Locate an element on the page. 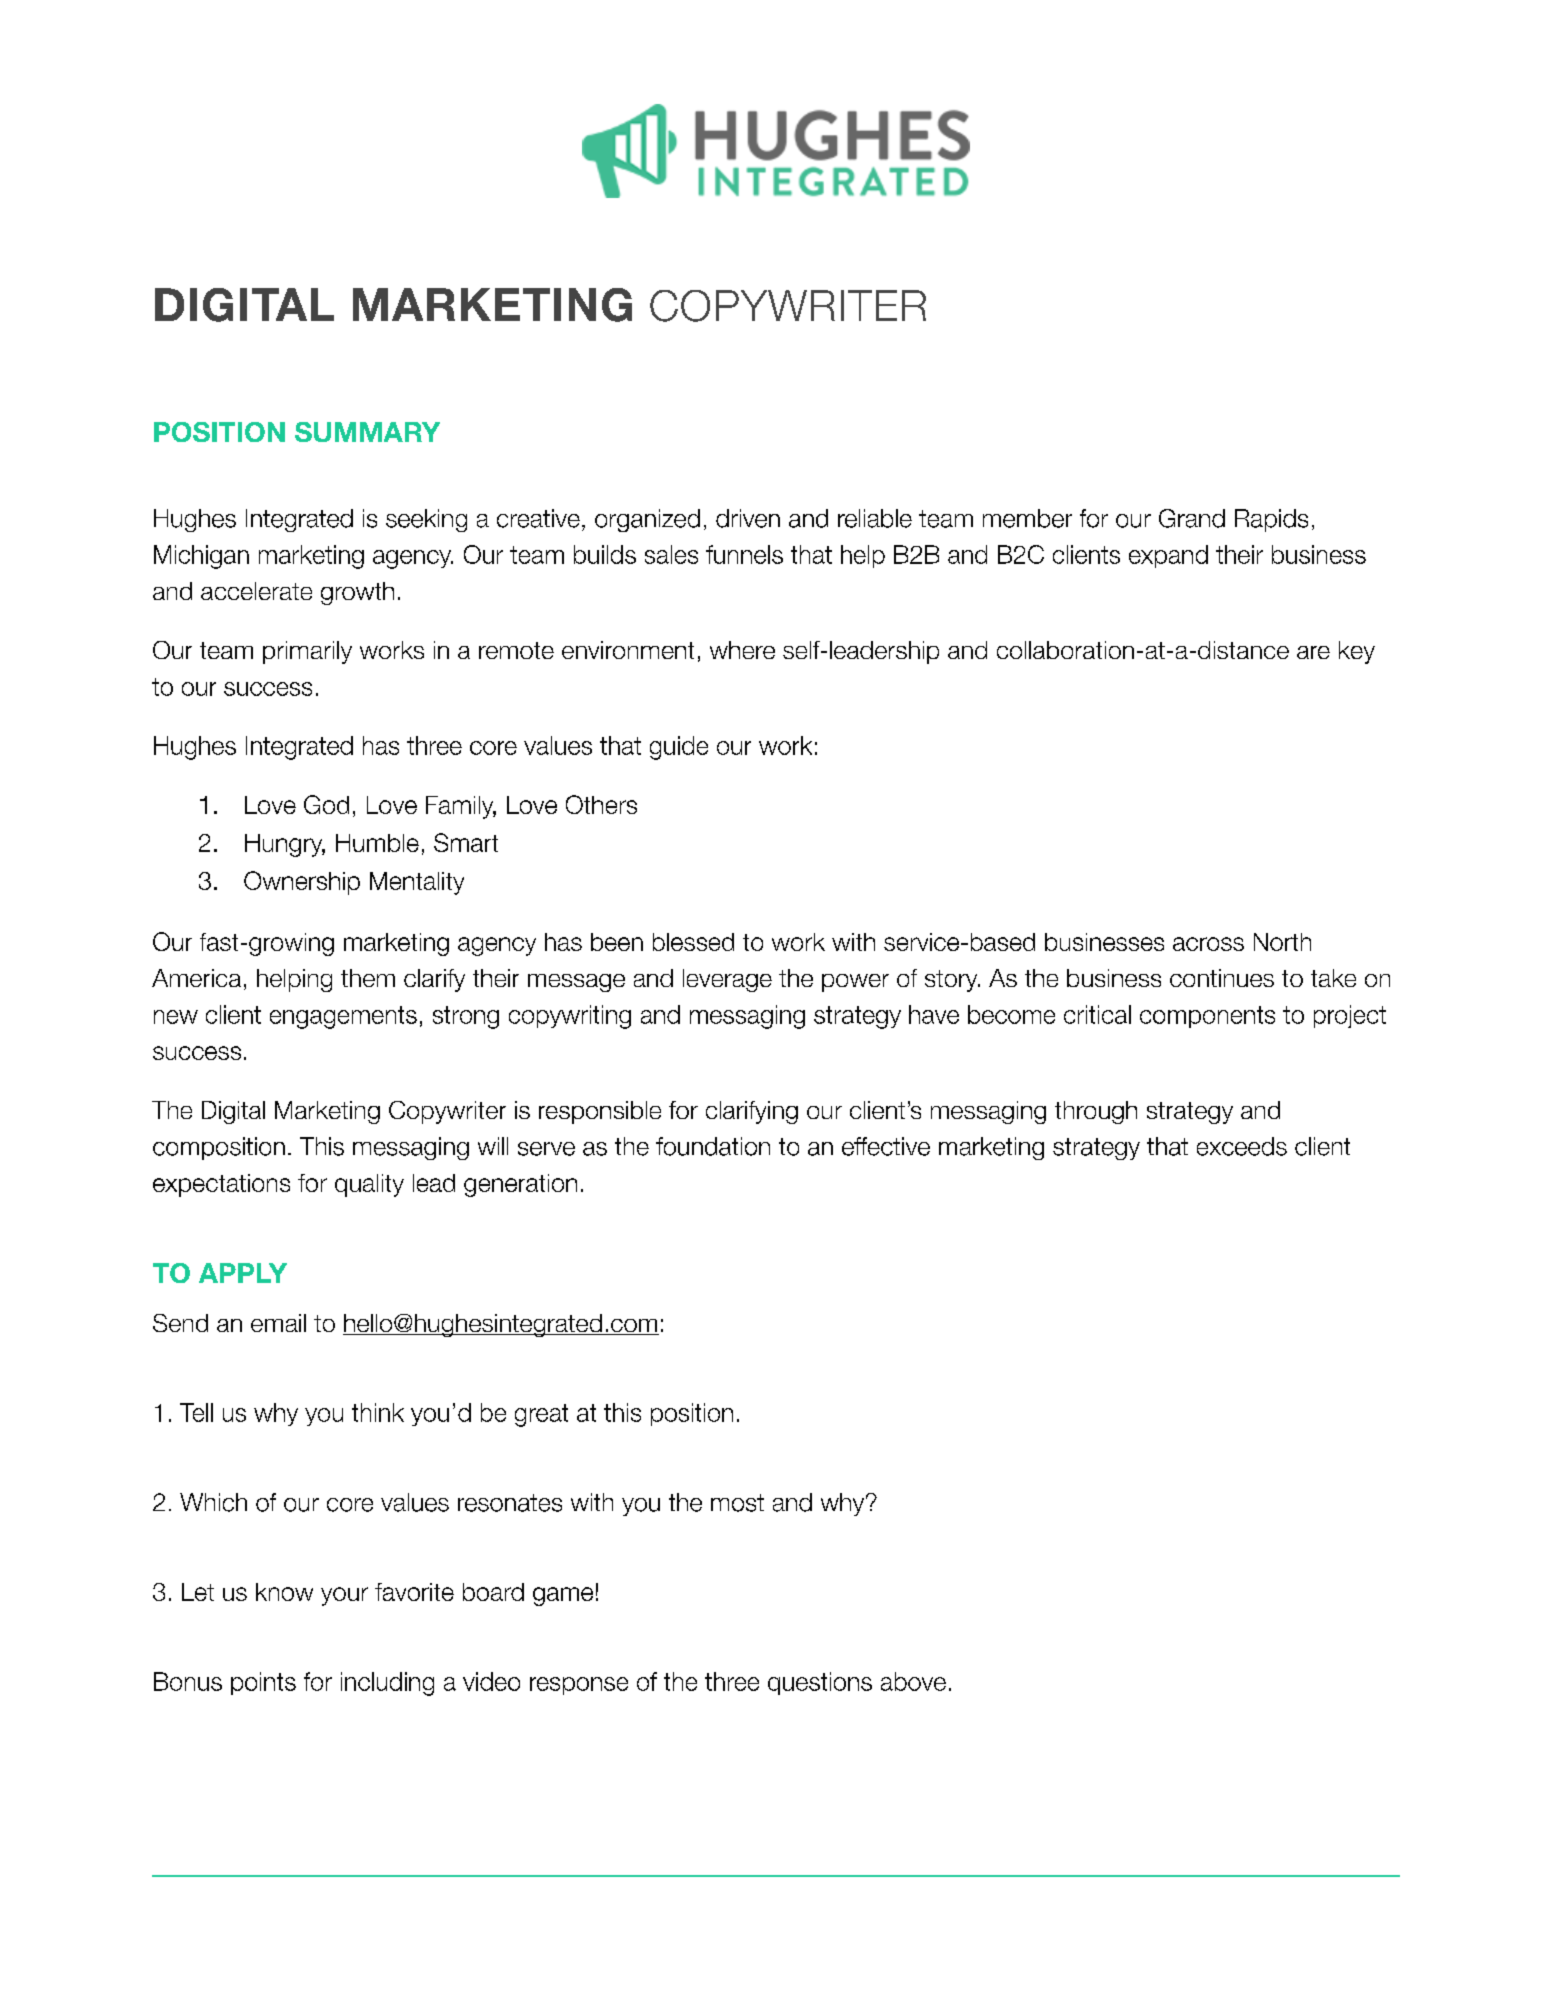 This image has height=2008, width=1552. SUMMARY is located at coordinates (367, 432).
